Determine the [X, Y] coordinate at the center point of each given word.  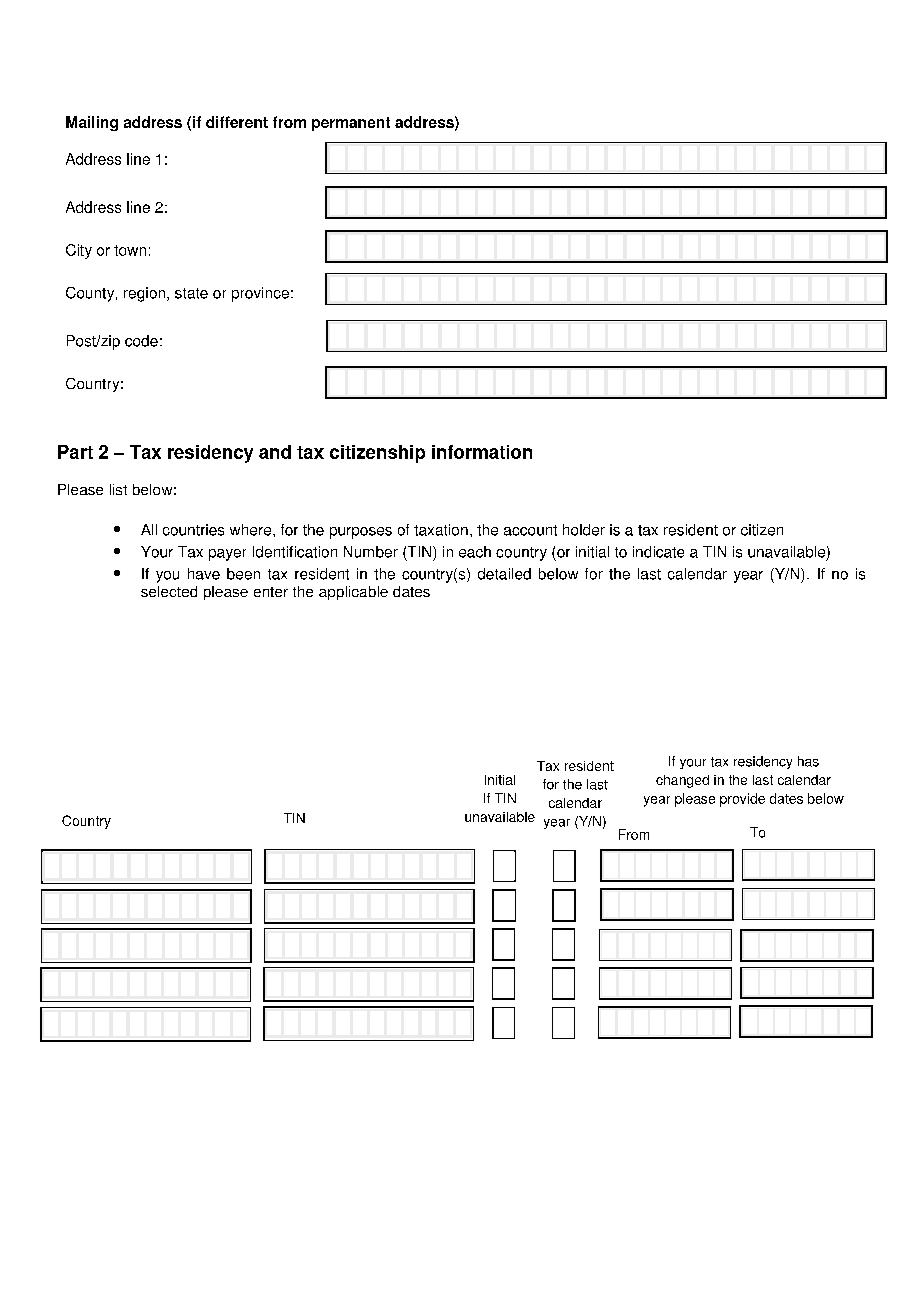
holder [584, 530]
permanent [351, 124]
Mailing [92, 123]
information [482, 452]
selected [169, 591]
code [141, 341]
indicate [658, 552]
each [475, 552]
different [237, 122]
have [204, 574]
